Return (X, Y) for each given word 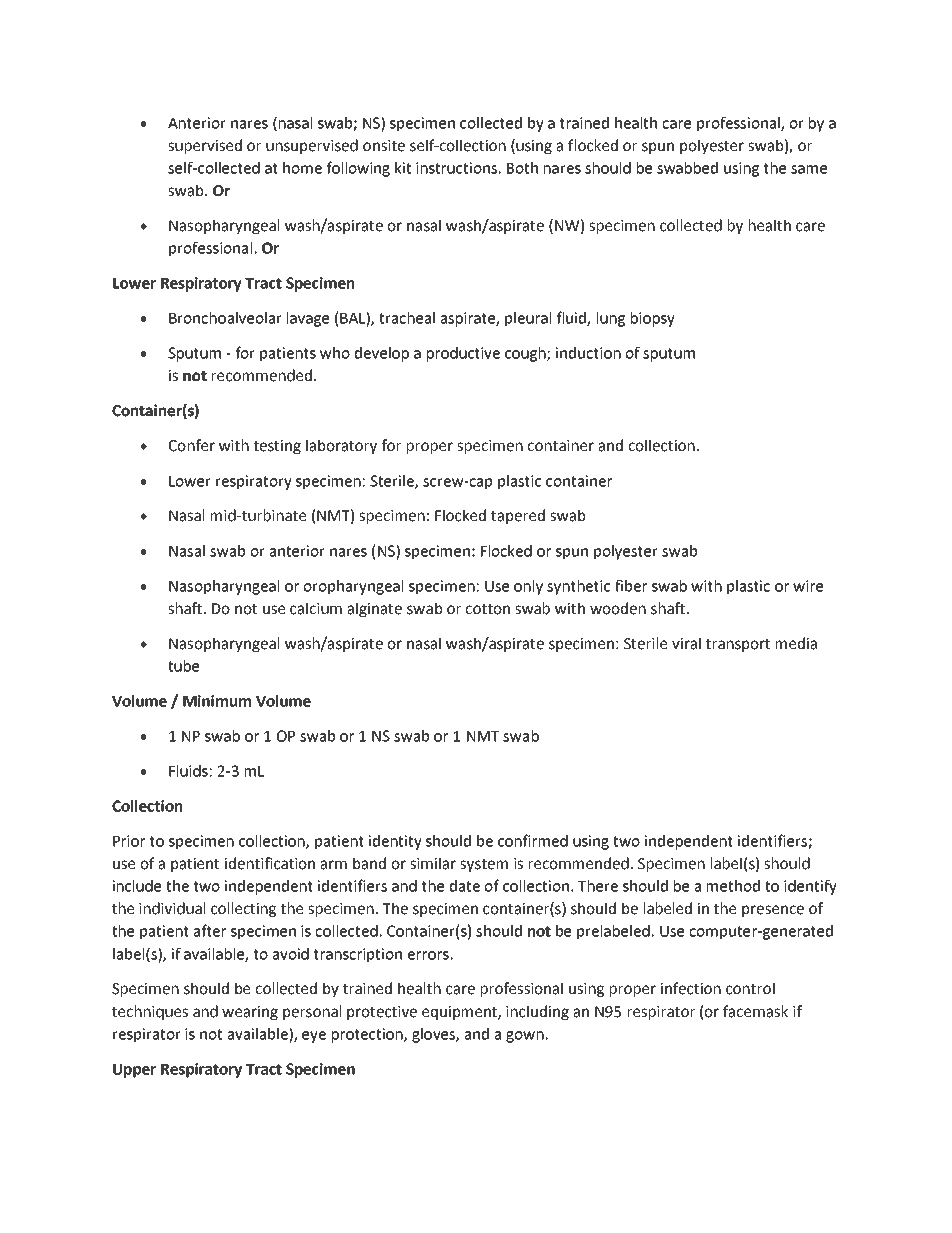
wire (808, 586)
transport (738, 645)
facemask (755, 1011)
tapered (518, 516)
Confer (192, 445)
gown (525, 1037)
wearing (250, 1013)
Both (522, 168)
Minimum (217, 701)
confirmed (533, 840)
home (302, 168)
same (809, 169)
